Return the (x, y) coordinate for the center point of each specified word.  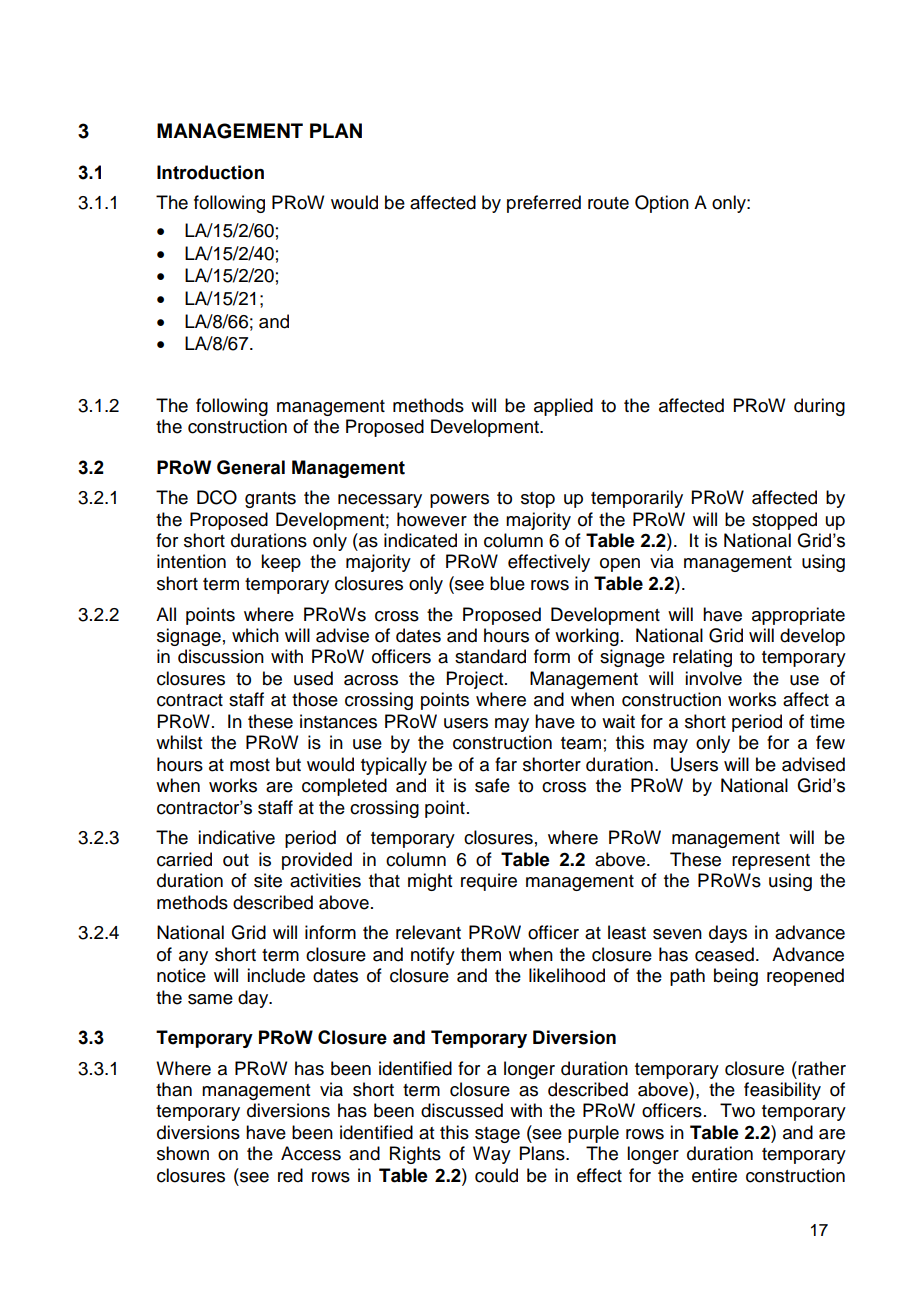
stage (497, 1135)
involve (713, 678)
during (819, 407)
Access (311, 1153)
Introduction (210, 172)
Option (662, 204)
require (489, 882)
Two (737, 1110)
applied (563, 407)
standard (490, 656)
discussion (221, 656)
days (728, 934)
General (251, 467)
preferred (544, 204)
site (268, 880)
